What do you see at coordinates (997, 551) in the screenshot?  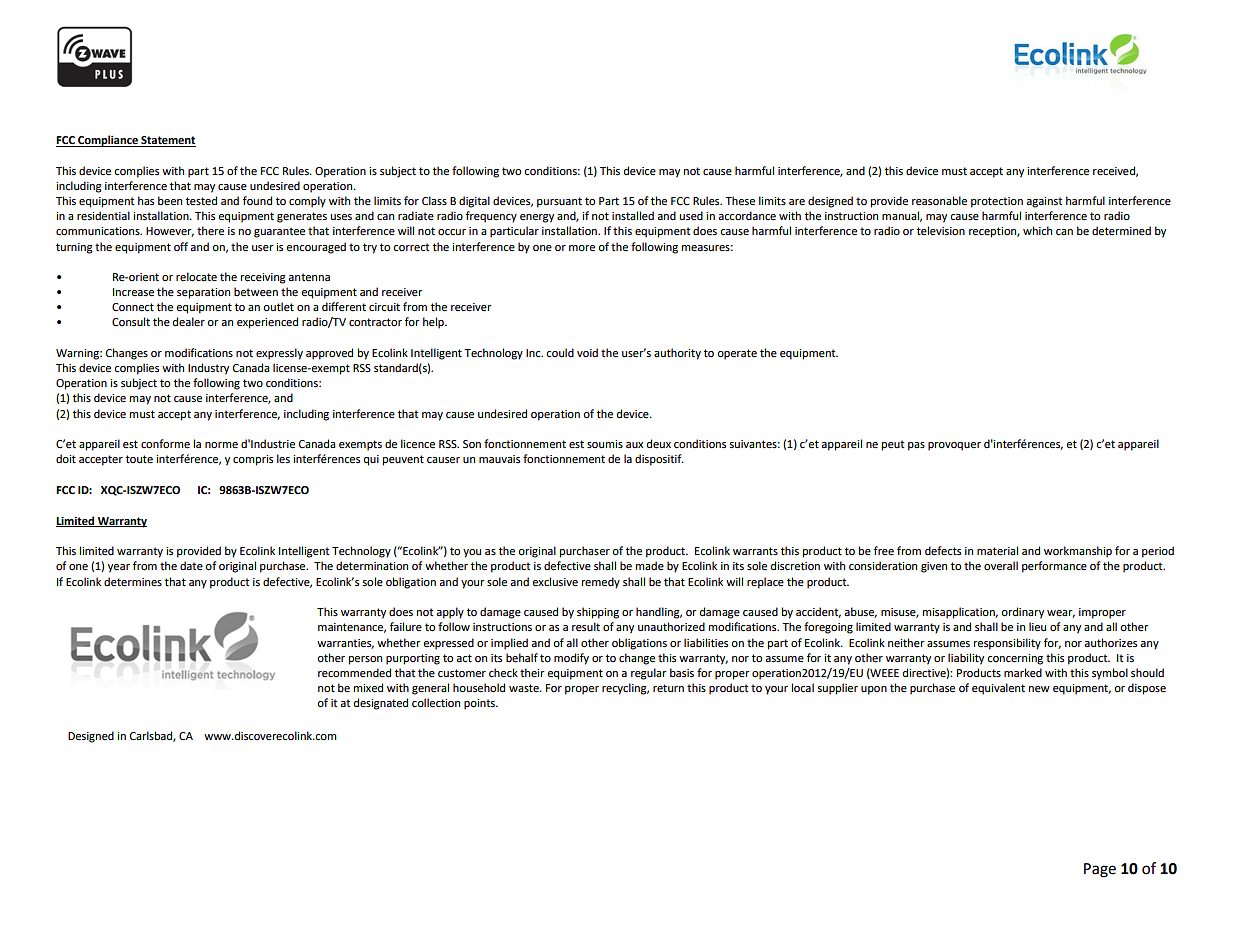 I see `material` at bounding box center [997, 551].
